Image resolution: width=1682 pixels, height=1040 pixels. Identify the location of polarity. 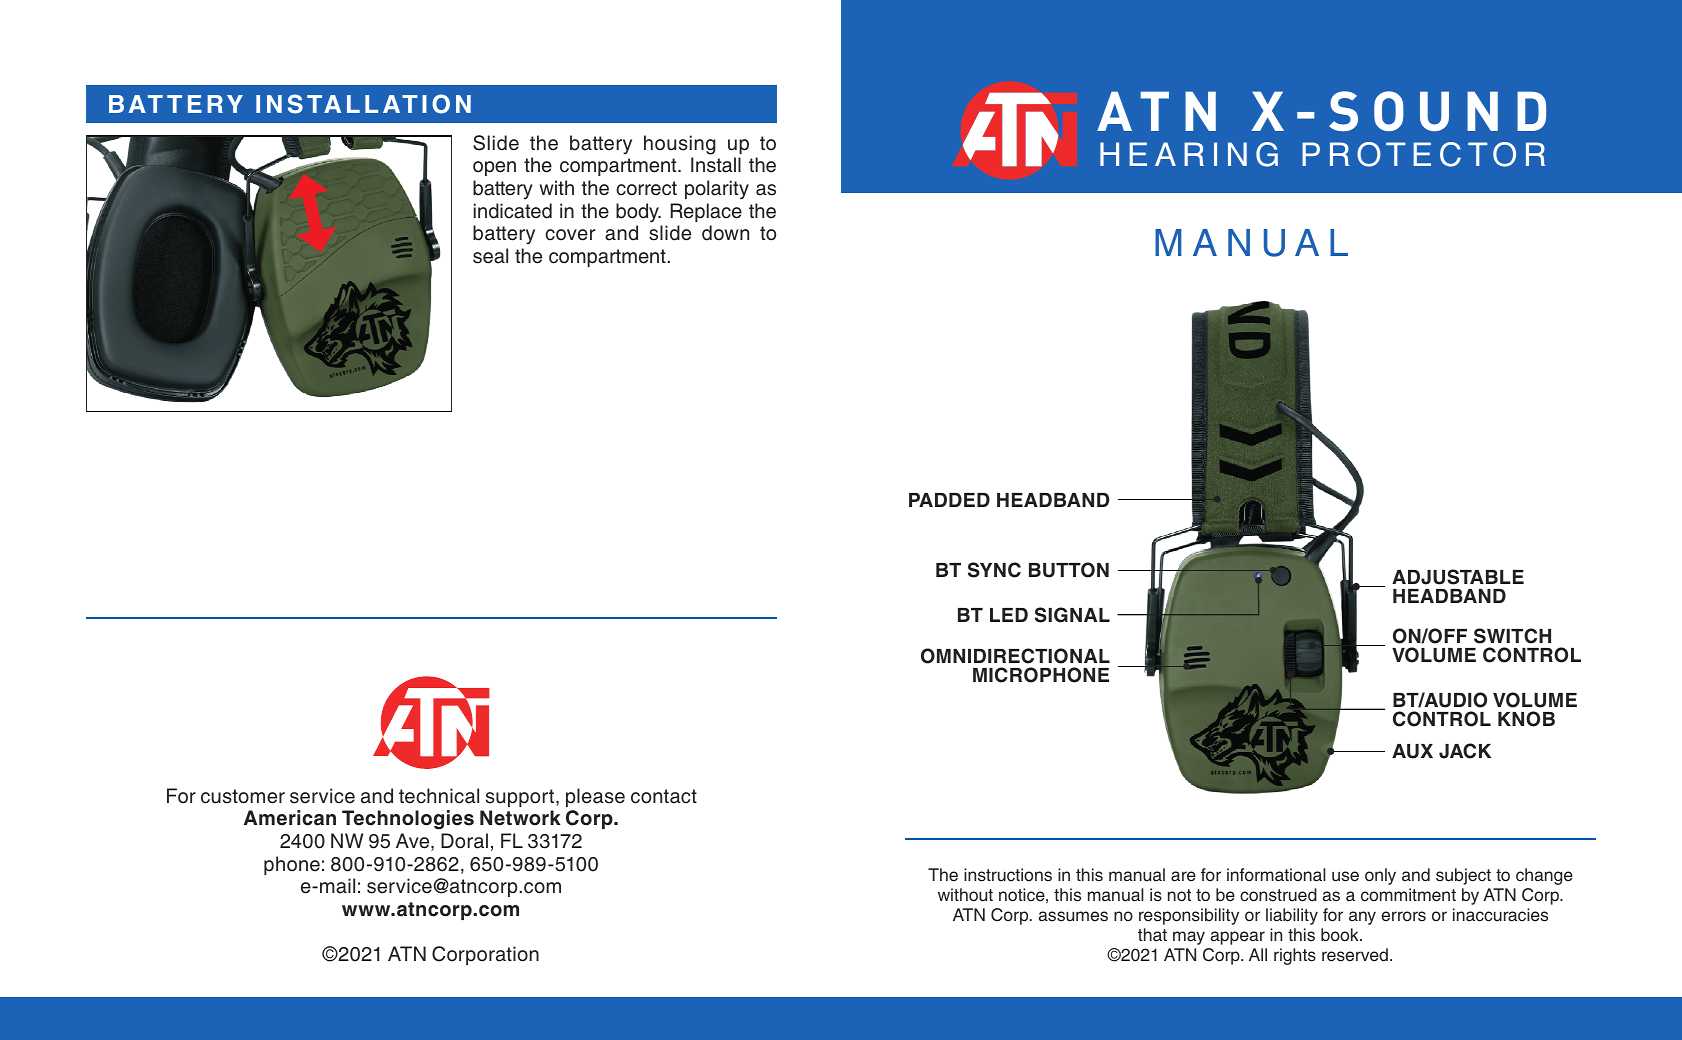
(717, 189).
